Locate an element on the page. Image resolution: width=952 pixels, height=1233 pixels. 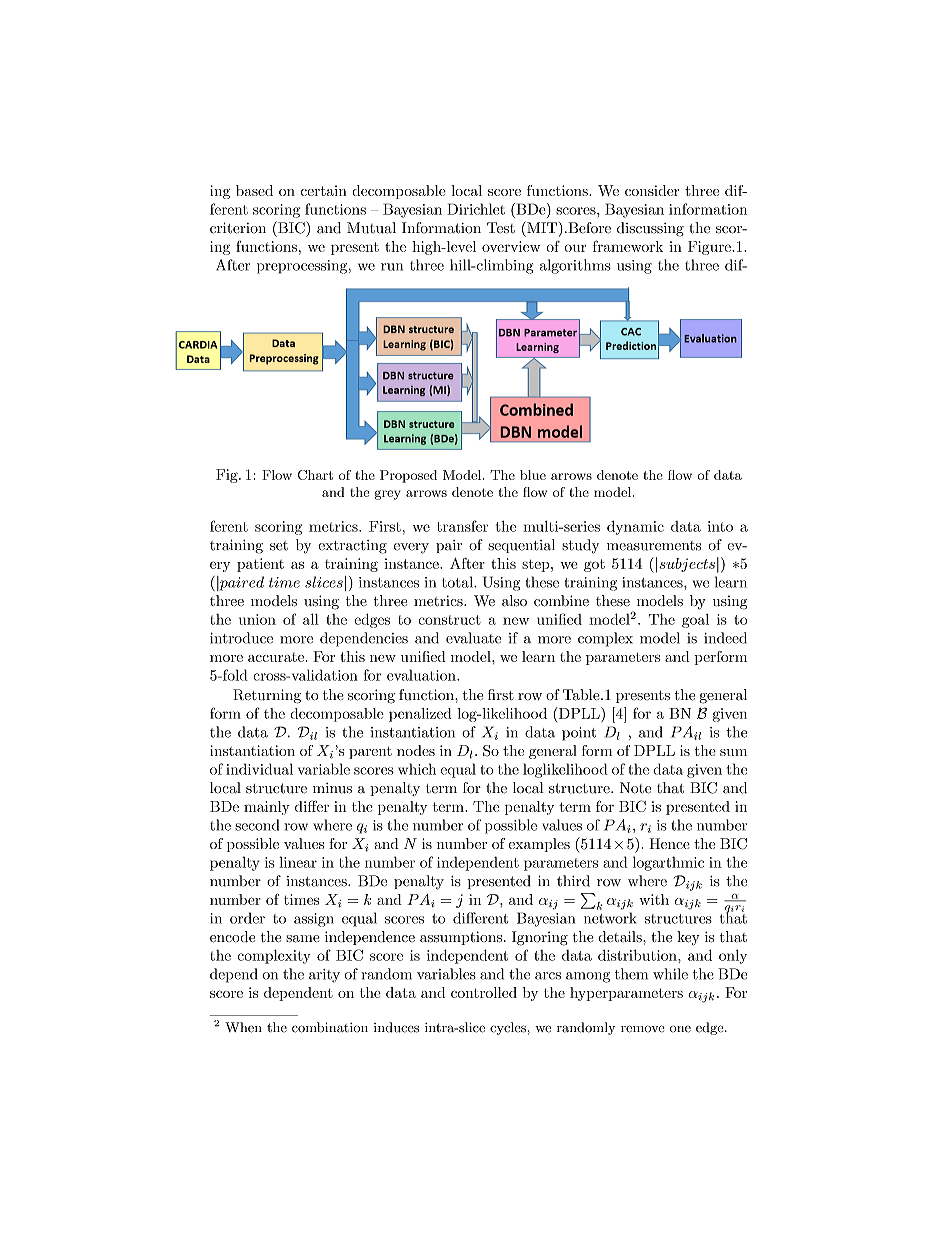
individual is located at coordinates (259, 769).
